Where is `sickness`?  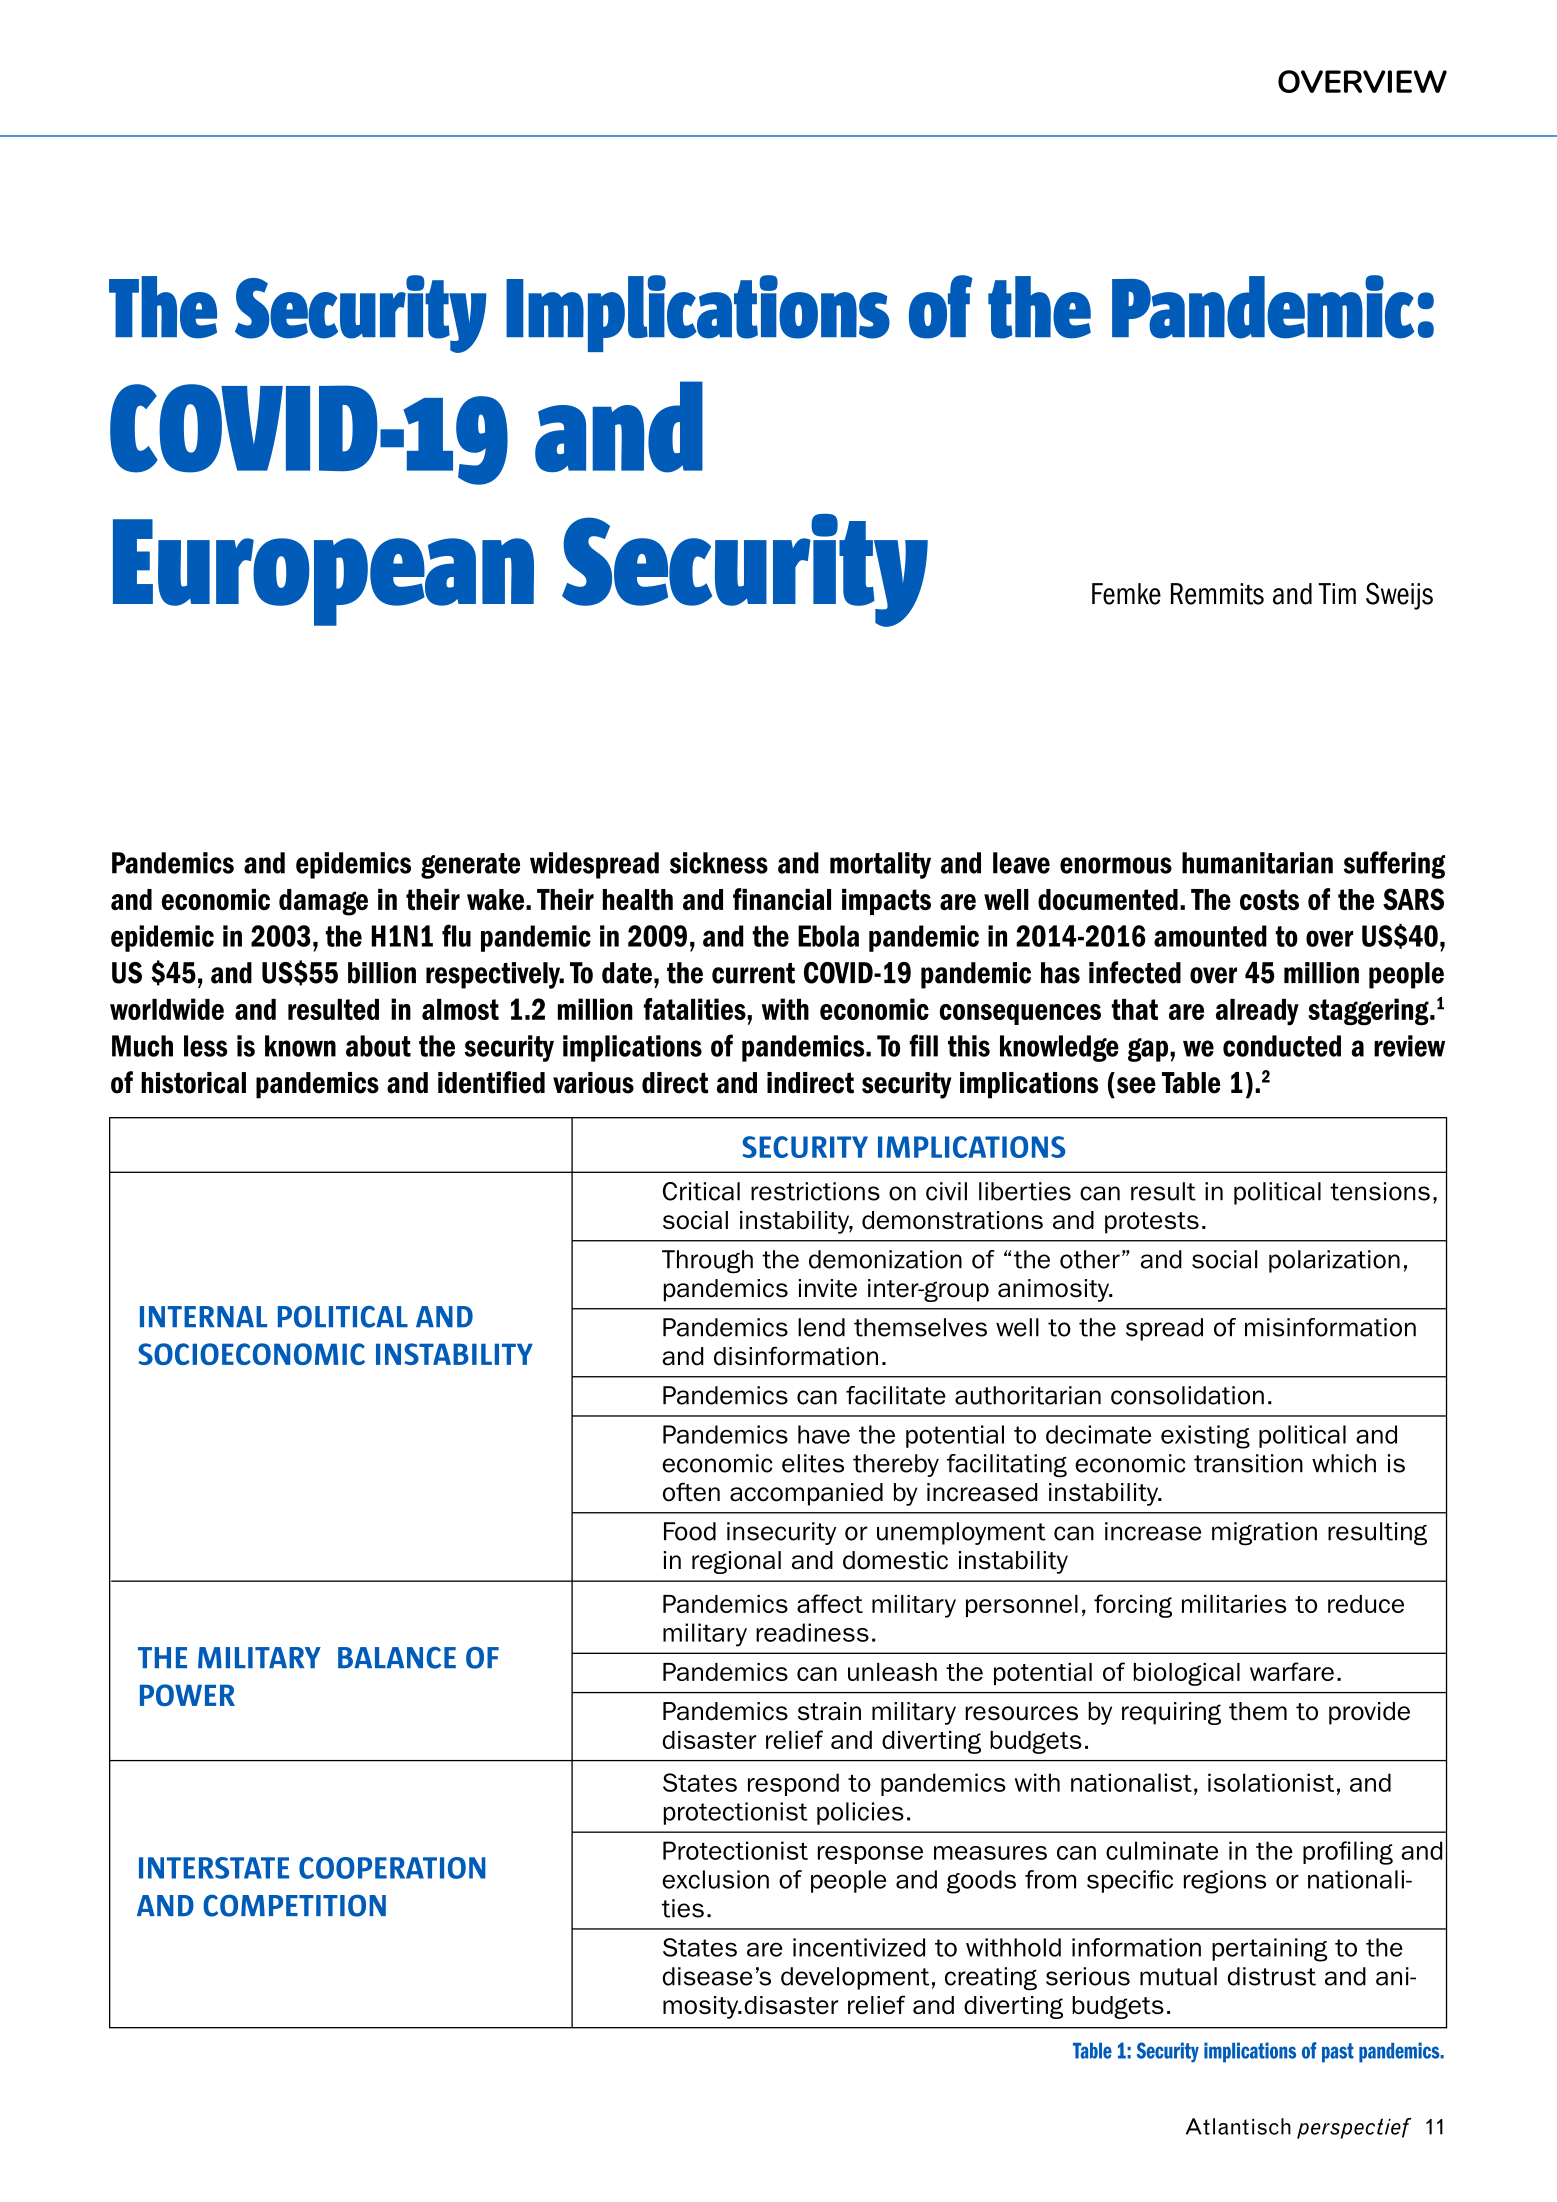
sickness is located at coordinates (719, 863).
